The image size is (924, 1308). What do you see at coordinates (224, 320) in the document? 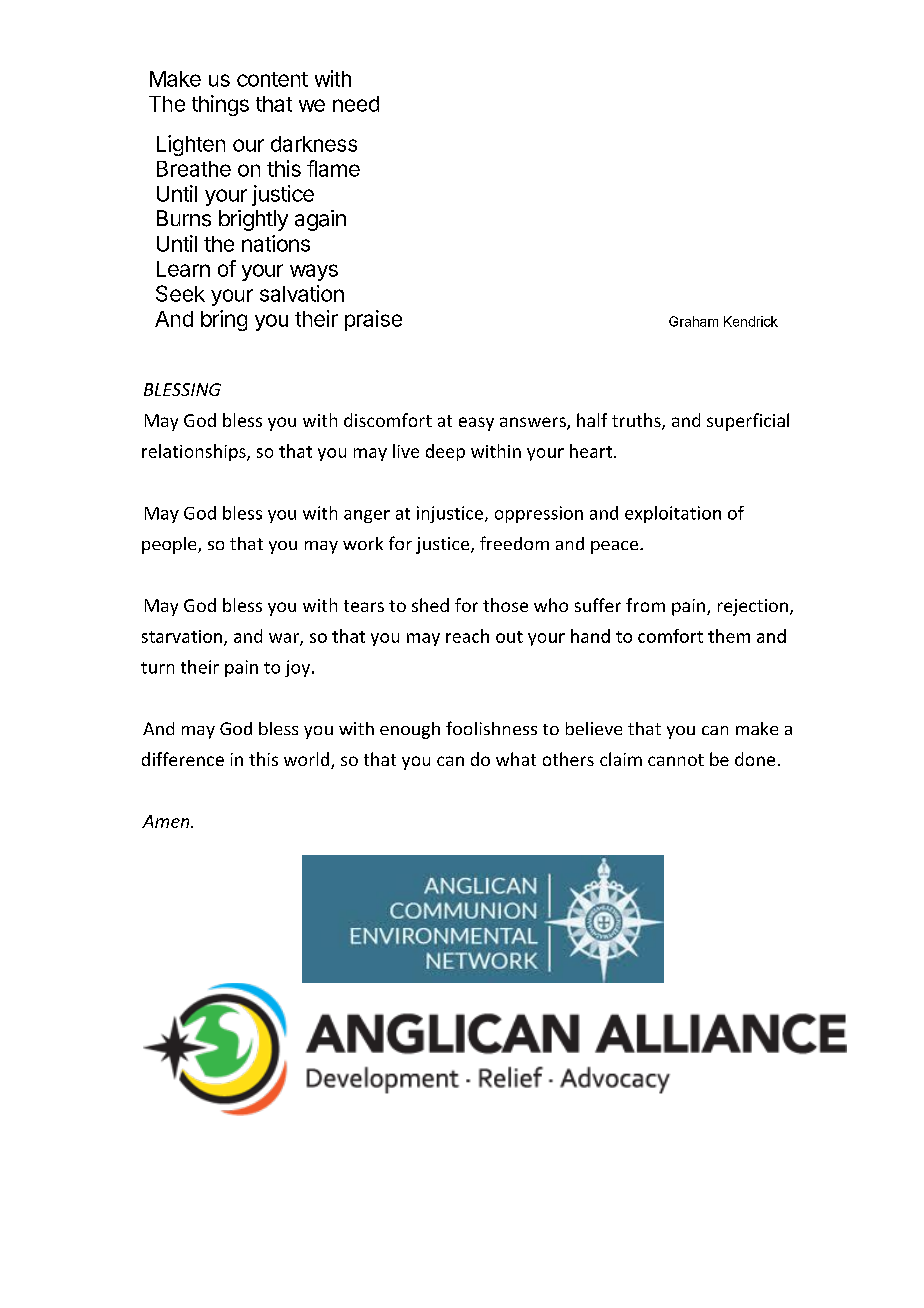
I see `bring` at bounding box center [224, 320].
